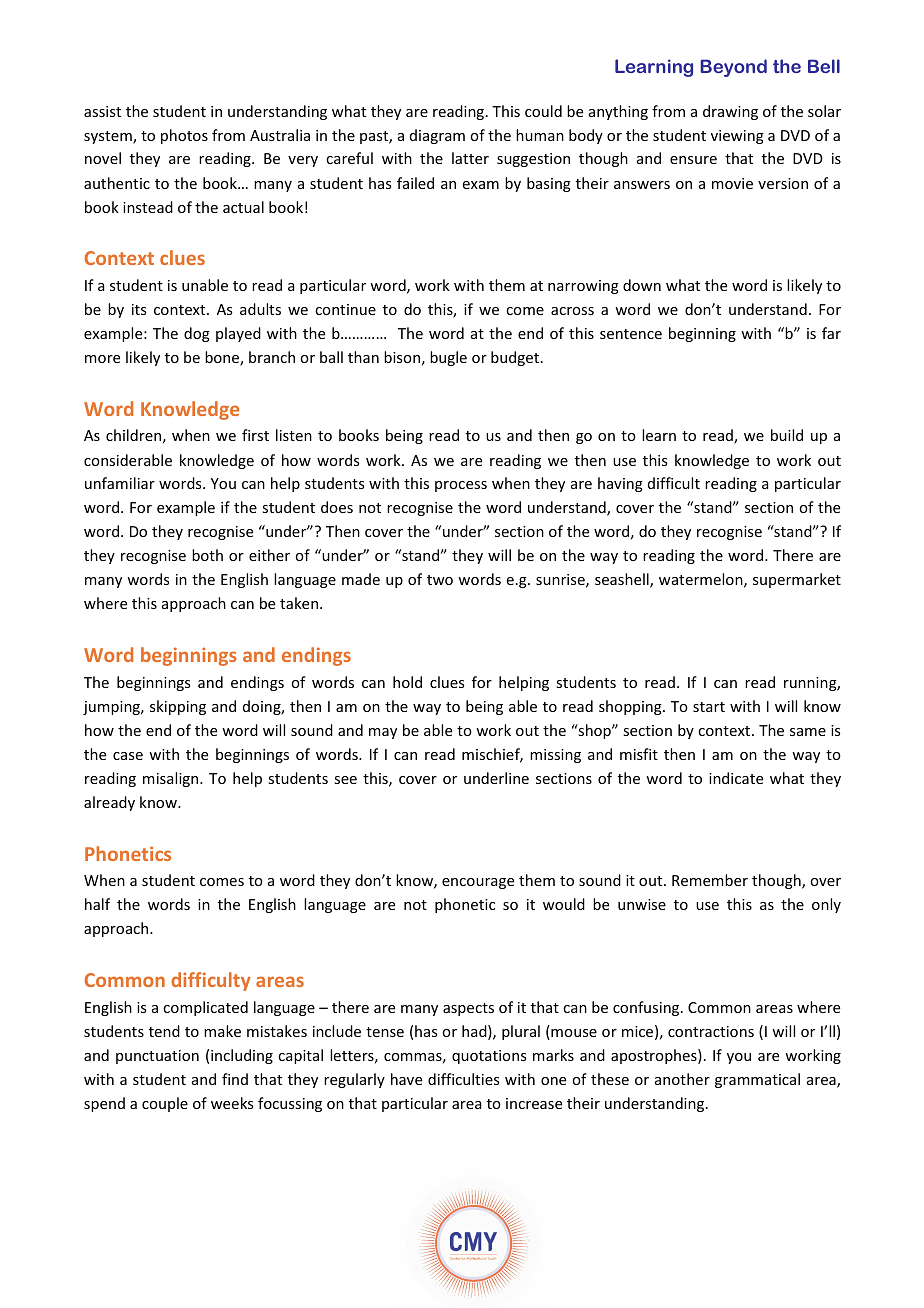 This screenshot has height=1308, width=924. Describe the element at coordinates (437, 136) in the screenshot. I see `diagram` at that location.
